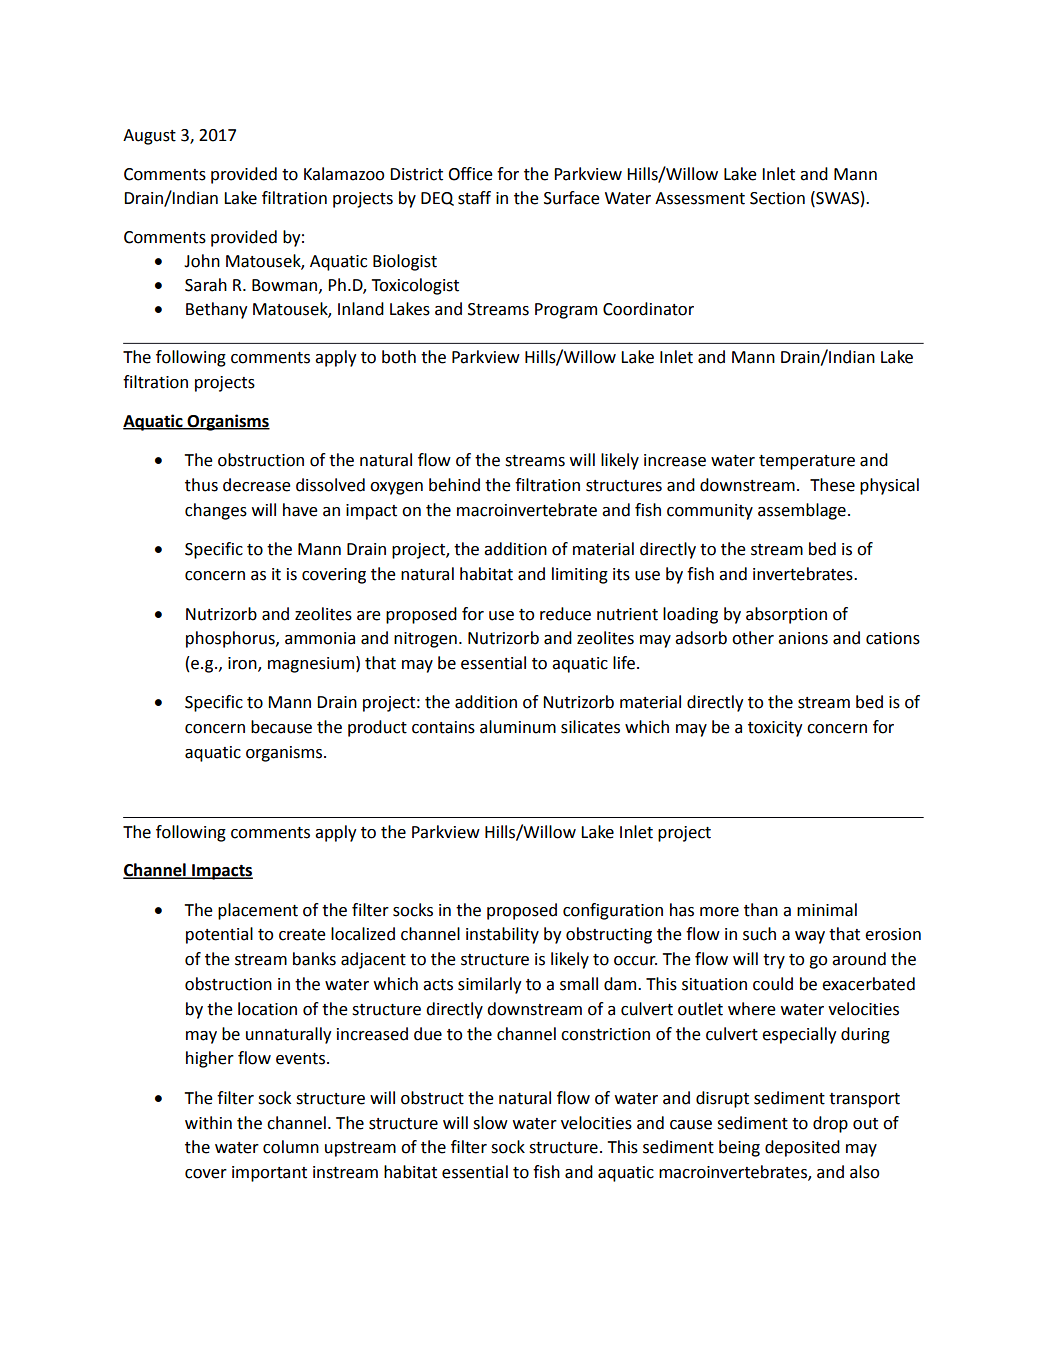 The width and height of the screenshot is (1047, 1355). I want to click on within, so click(208, 1123).
